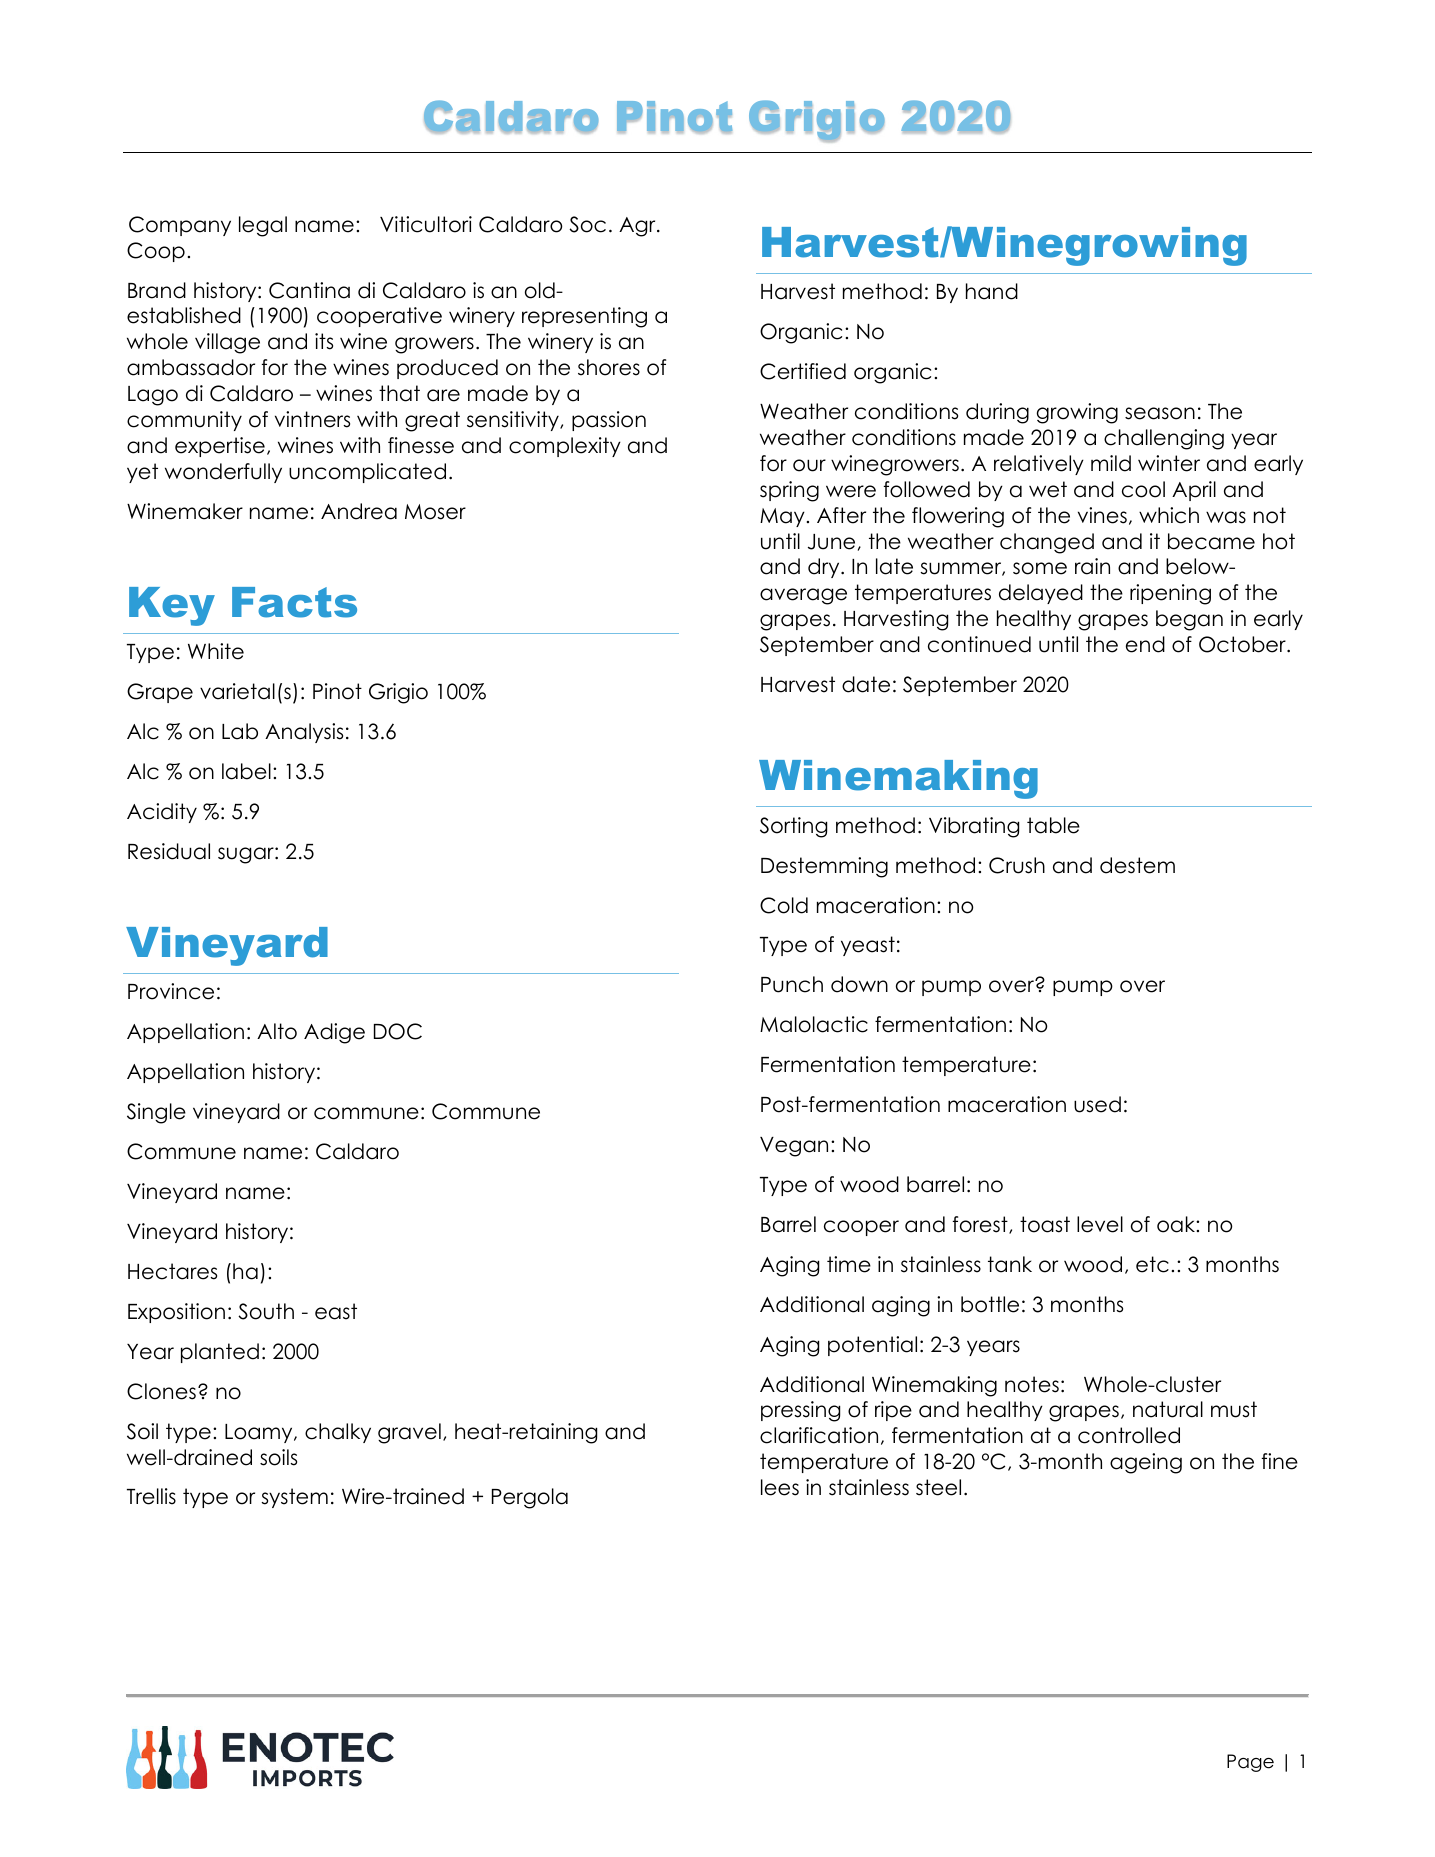 The width and height of the screenshot is (1435, 1857). Describe the element at coordinates (277, 1031) in the screenshot. I see `Alto` at that location.
